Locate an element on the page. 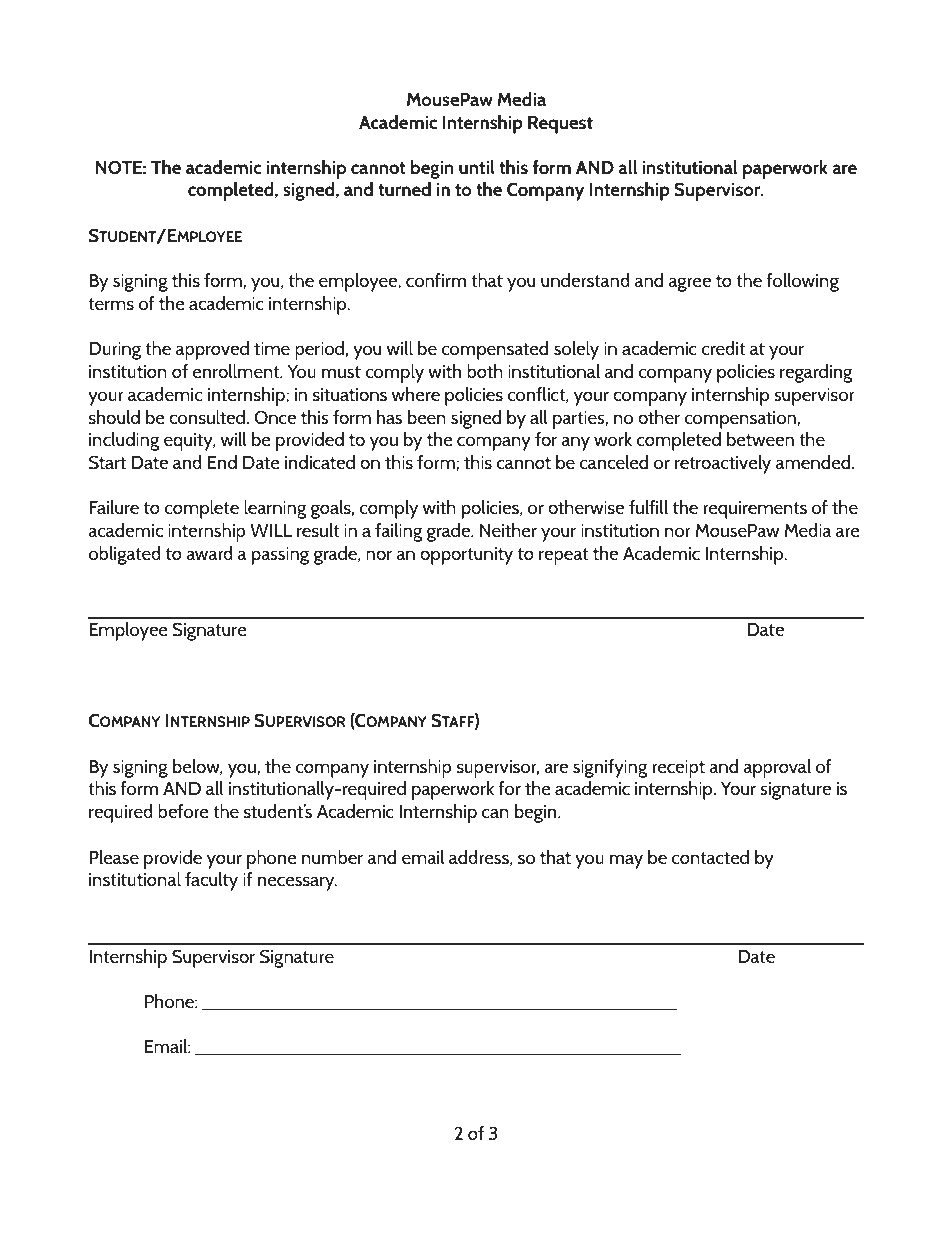  approval is located at coordinates (777, 768).
